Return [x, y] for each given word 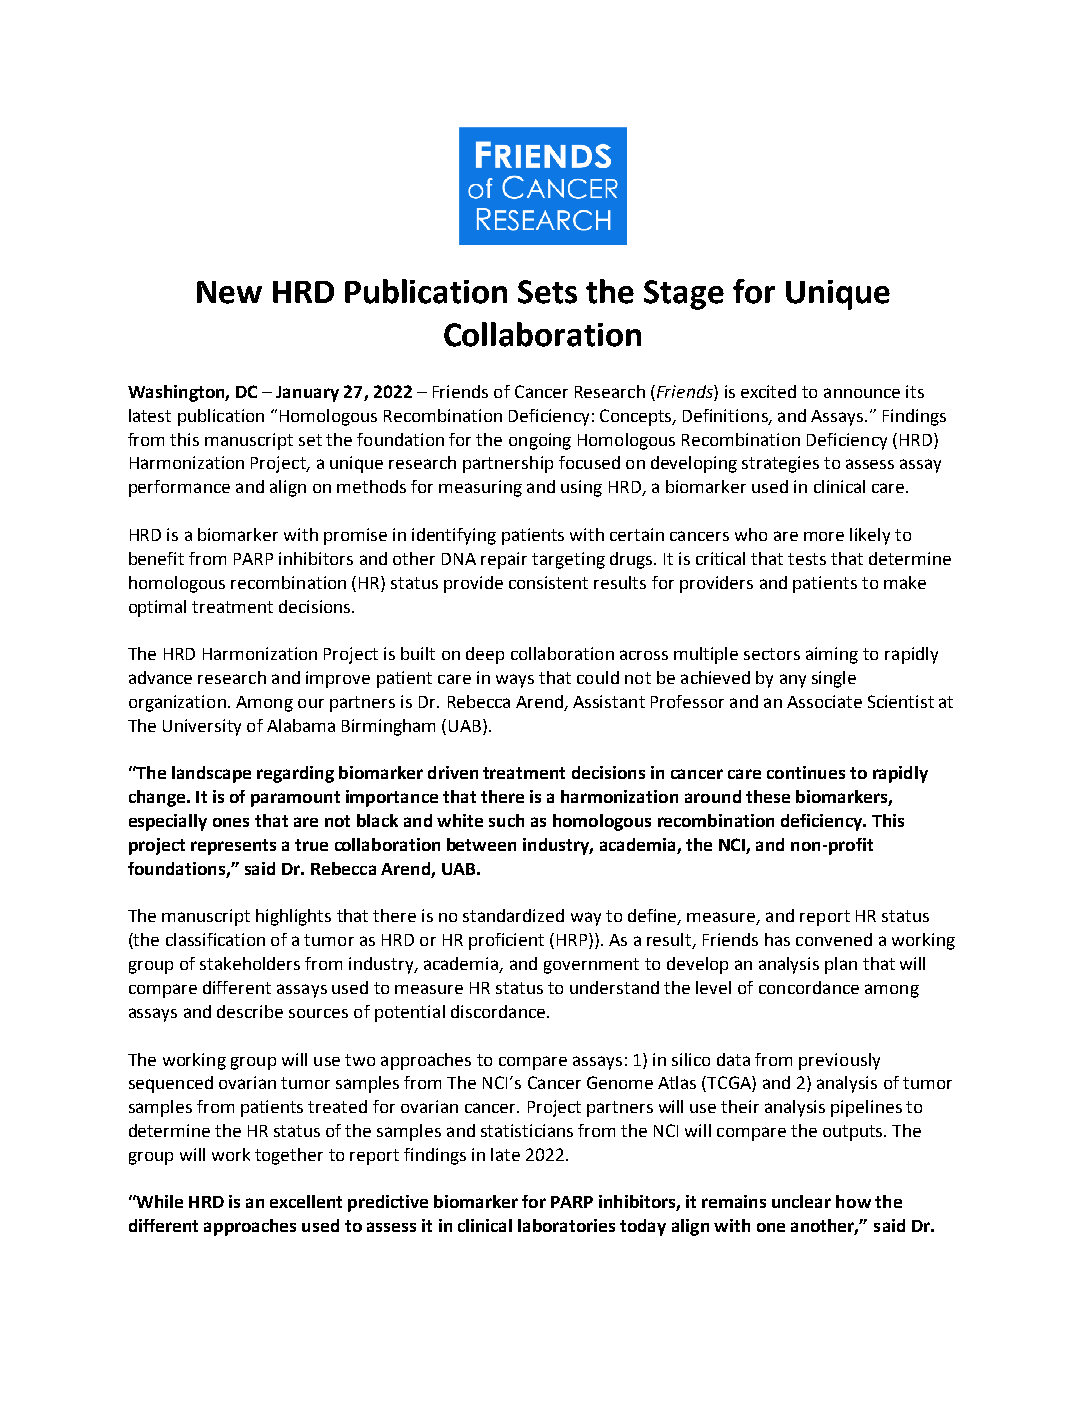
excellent [306, 1201]
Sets [547, 292]
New [229, 292]
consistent [548, 582]
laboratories [566, 1225]
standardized [513, 915]
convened [834, 939]
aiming [832, 655]
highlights [293, 917]
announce [862, 393]
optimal [157, 608]
